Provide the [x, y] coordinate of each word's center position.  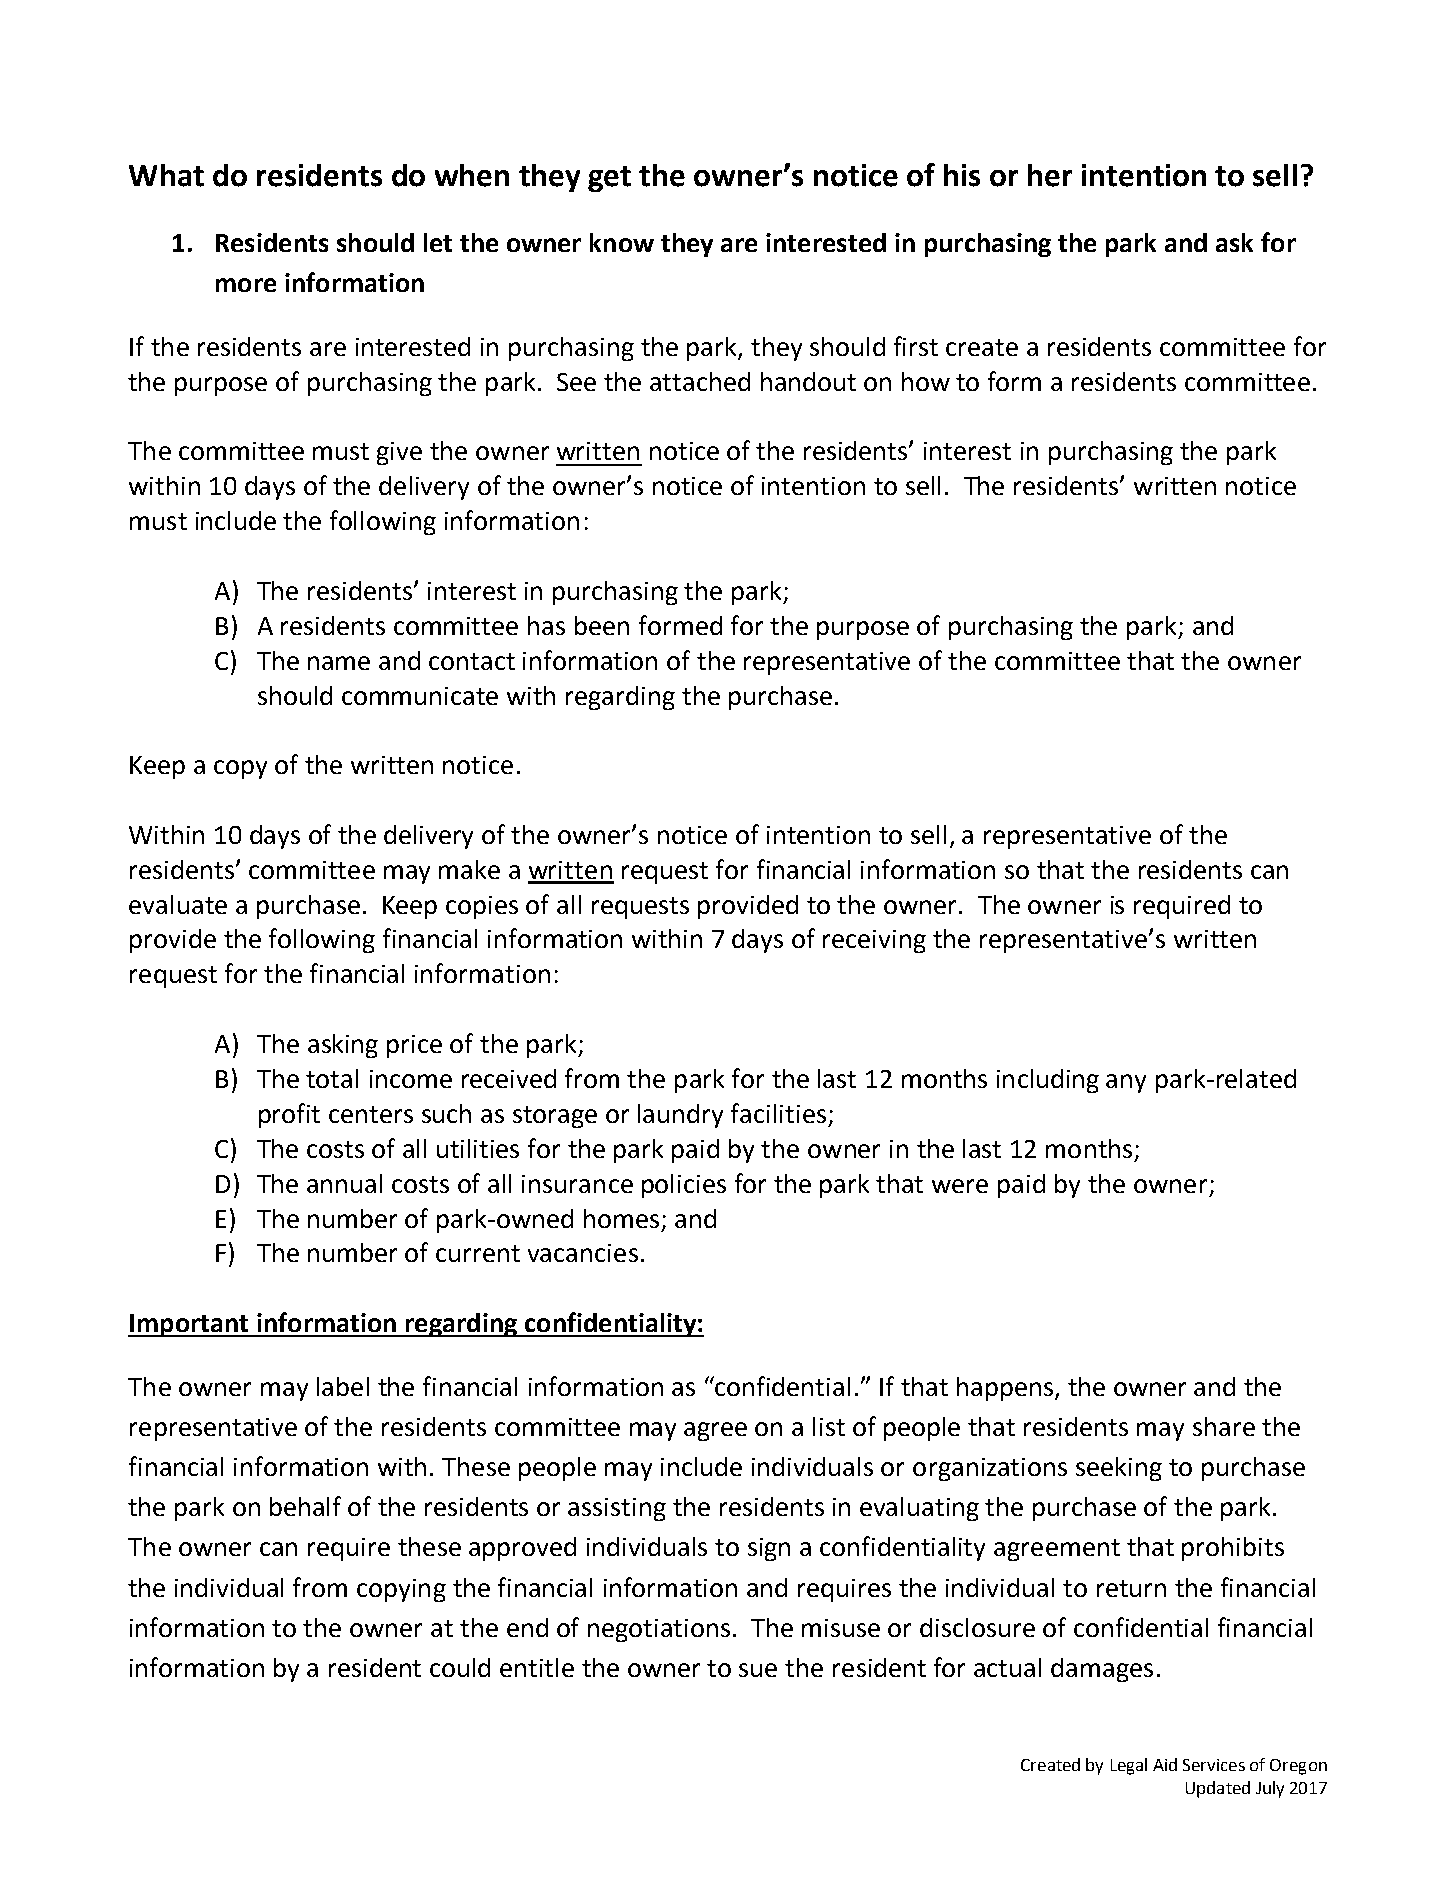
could [460, 1667]
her [1050, 175]
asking [343, 1046]
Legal [1129, 1766]
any [1126, 1083]
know [622, 242]
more [246, 285]
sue [758, 1670]
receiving [874, 941]
